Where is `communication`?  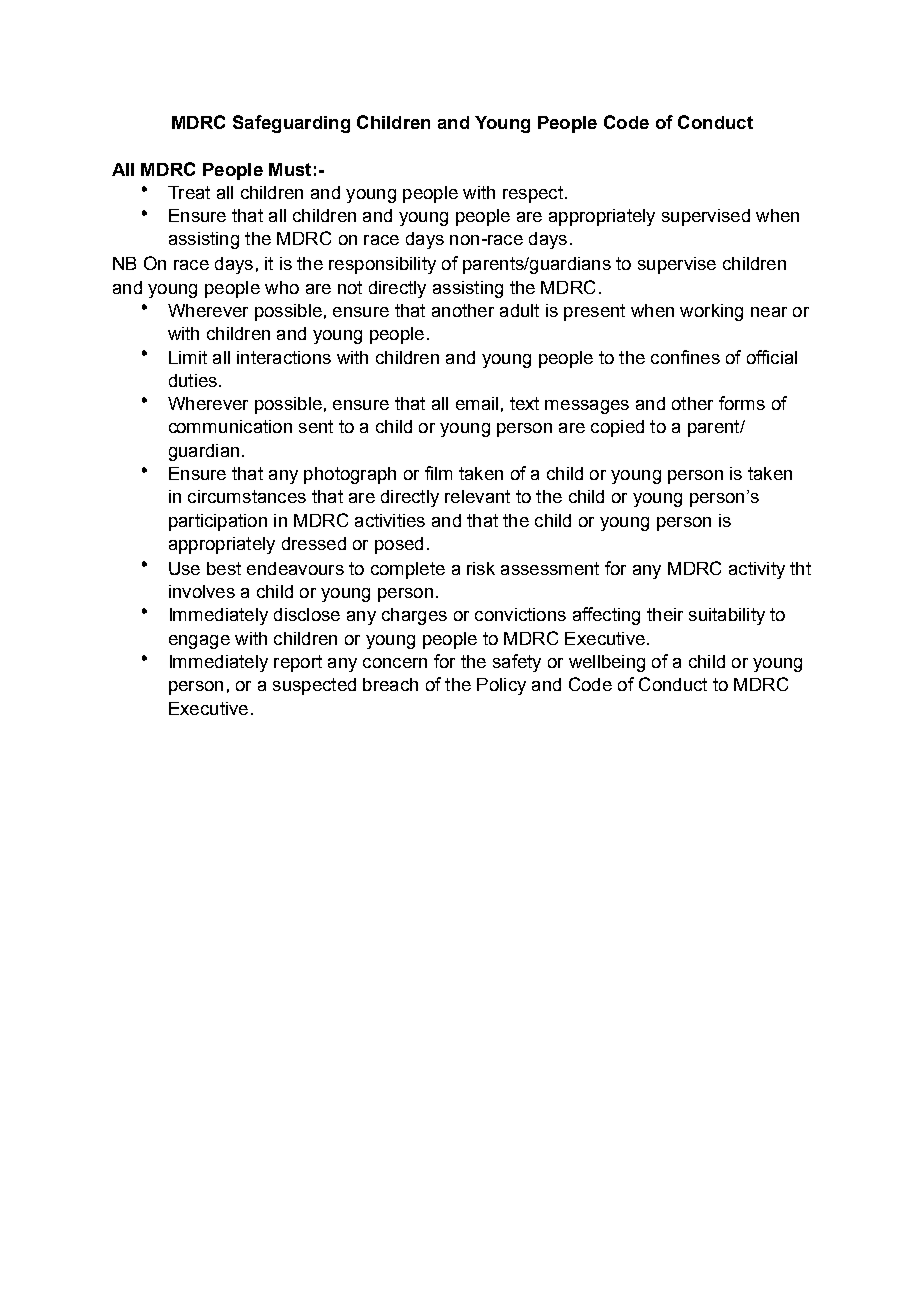
communication is located at coordinates (230, 426).
